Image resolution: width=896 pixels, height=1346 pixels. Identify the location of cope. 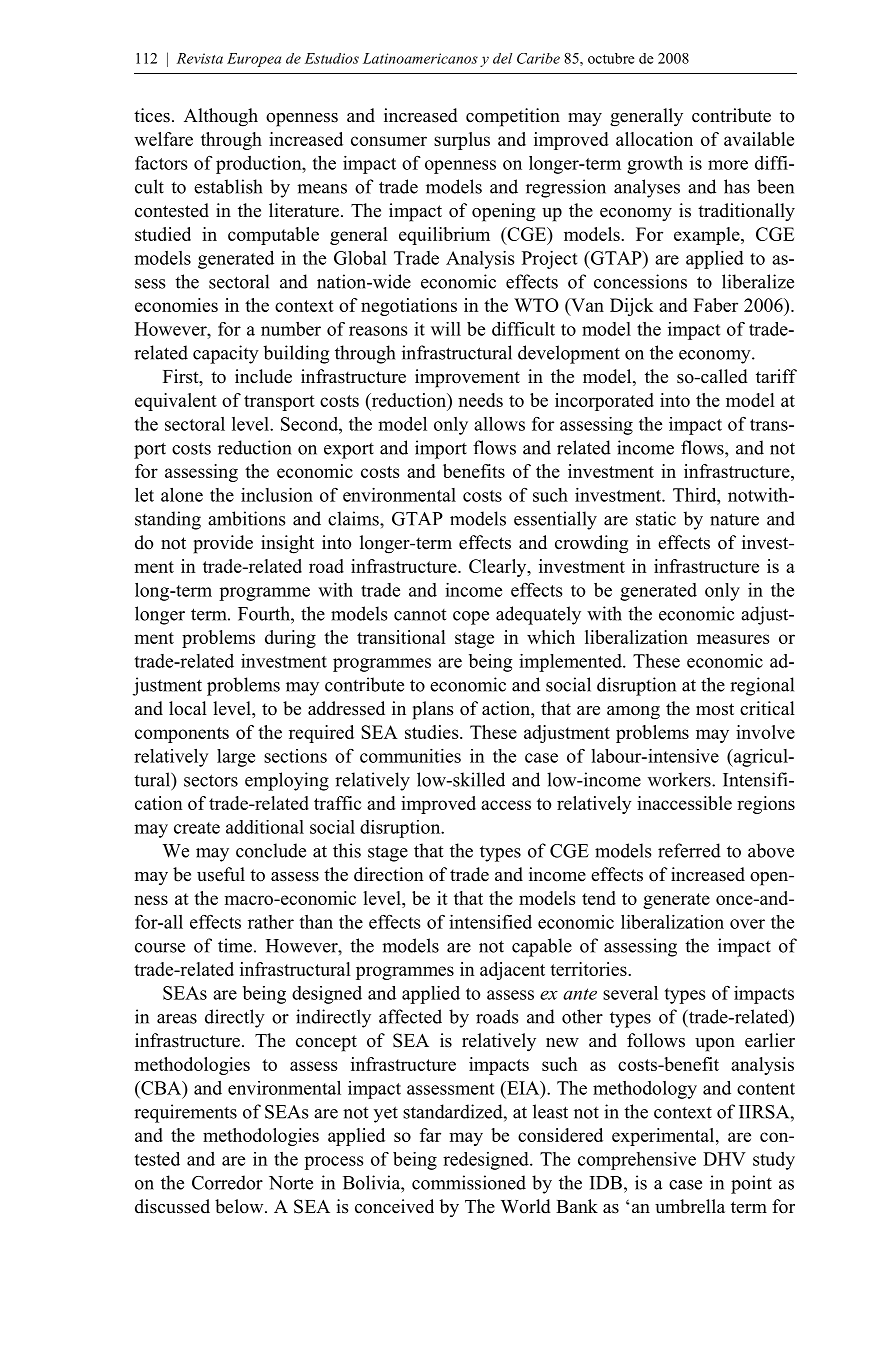
(471, 618).
